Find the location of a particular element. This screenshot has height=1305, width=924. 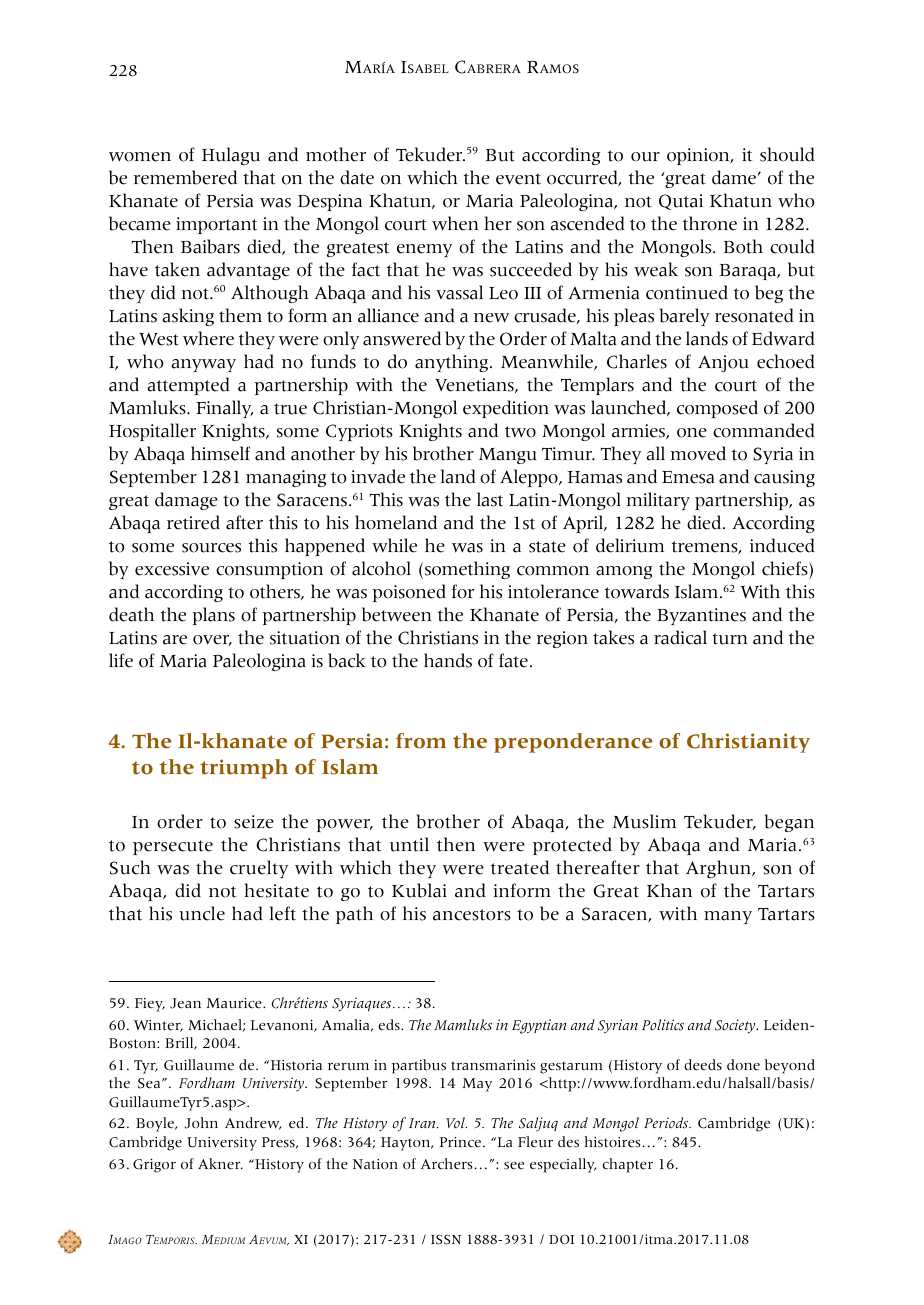

over is located at coordinates (212, 640).
